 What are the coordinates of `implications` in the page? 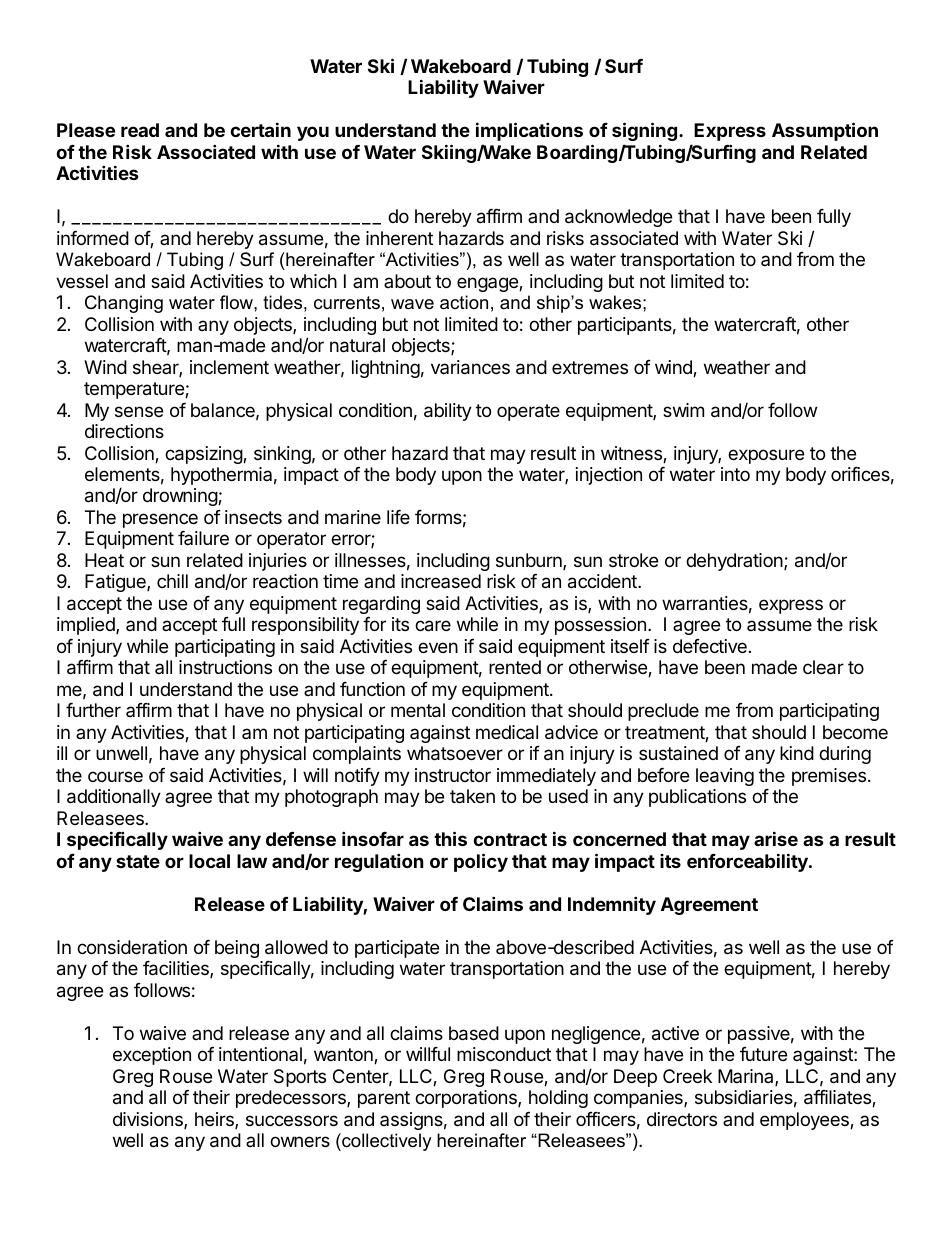 It's located at (529, 131).
